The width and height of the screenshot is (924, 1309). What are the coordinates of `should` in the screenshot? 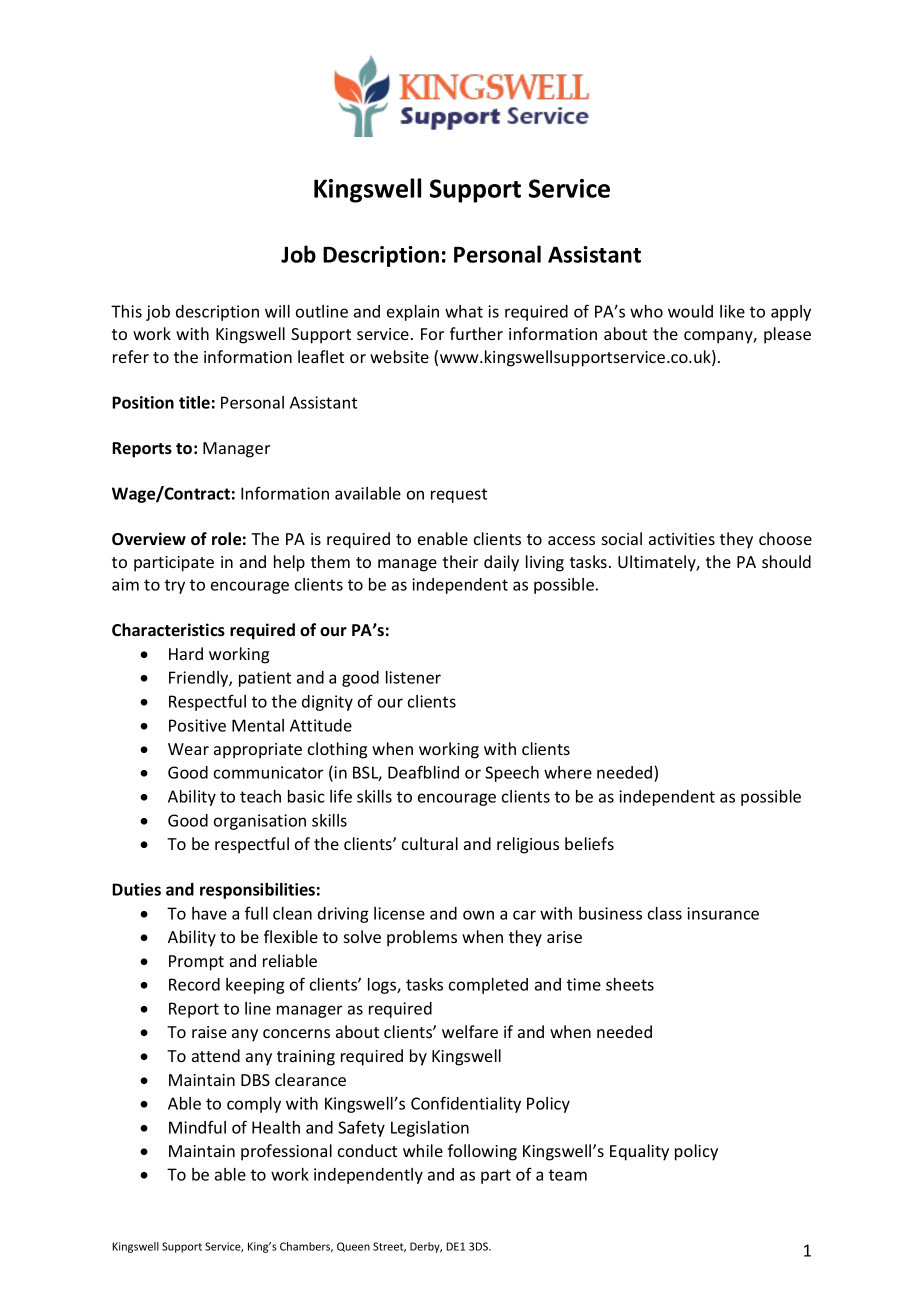 It's located at (786, 561).
